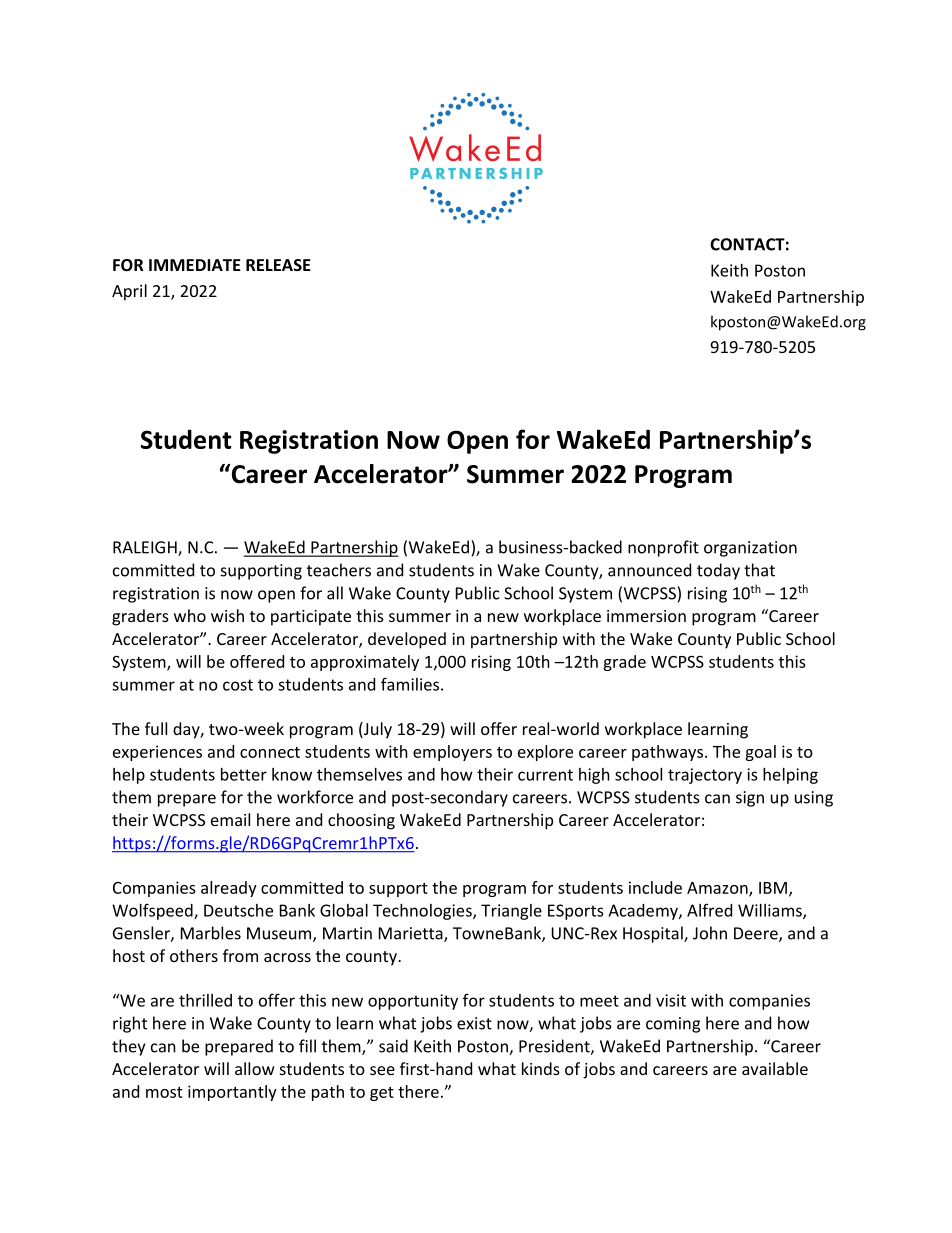  Describe the element at coordinates (541, 1068) in the screenshot. I see `kinds` at that location.
